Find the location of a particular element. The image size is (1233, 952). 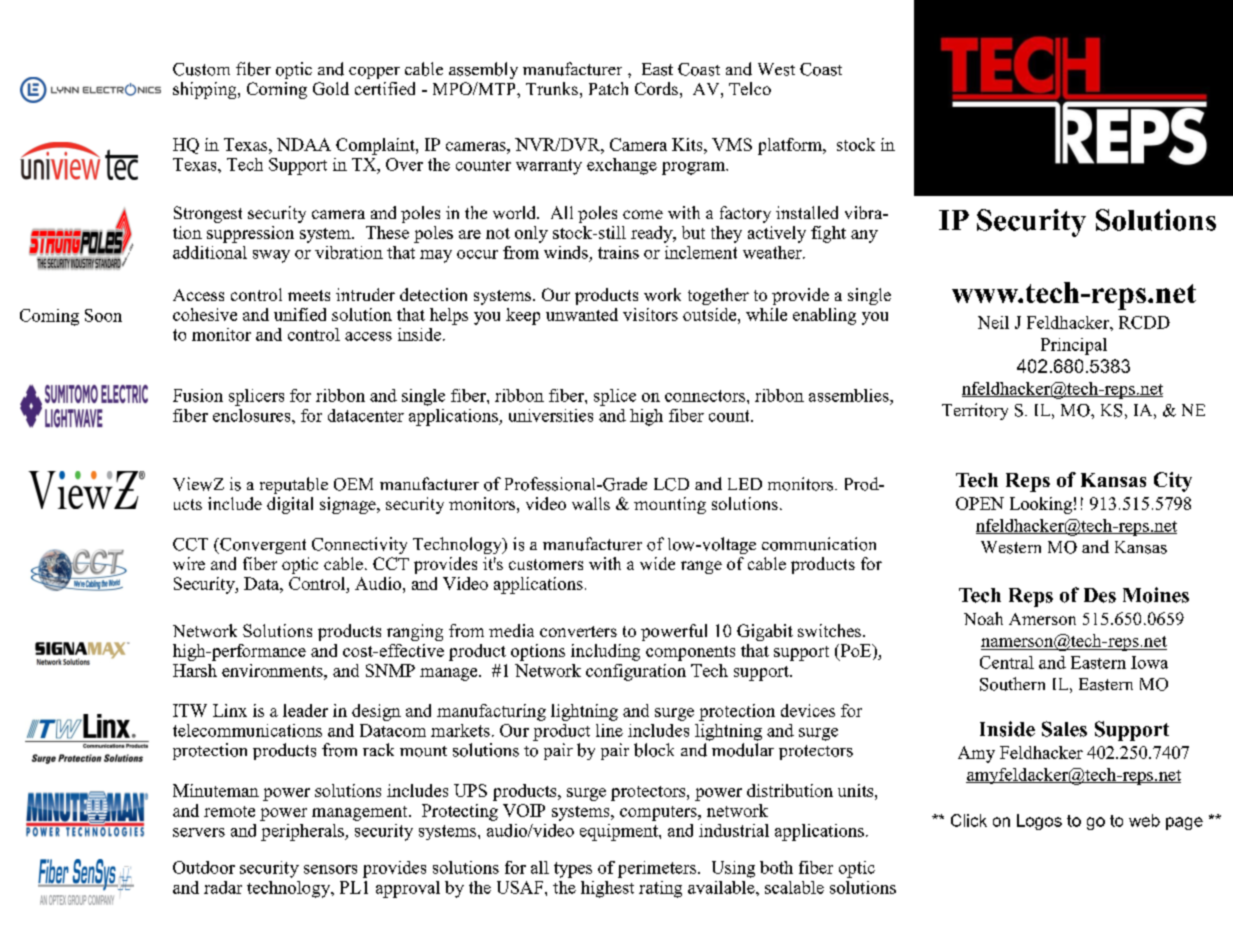

visitors is located at coordinates (650, 314).
